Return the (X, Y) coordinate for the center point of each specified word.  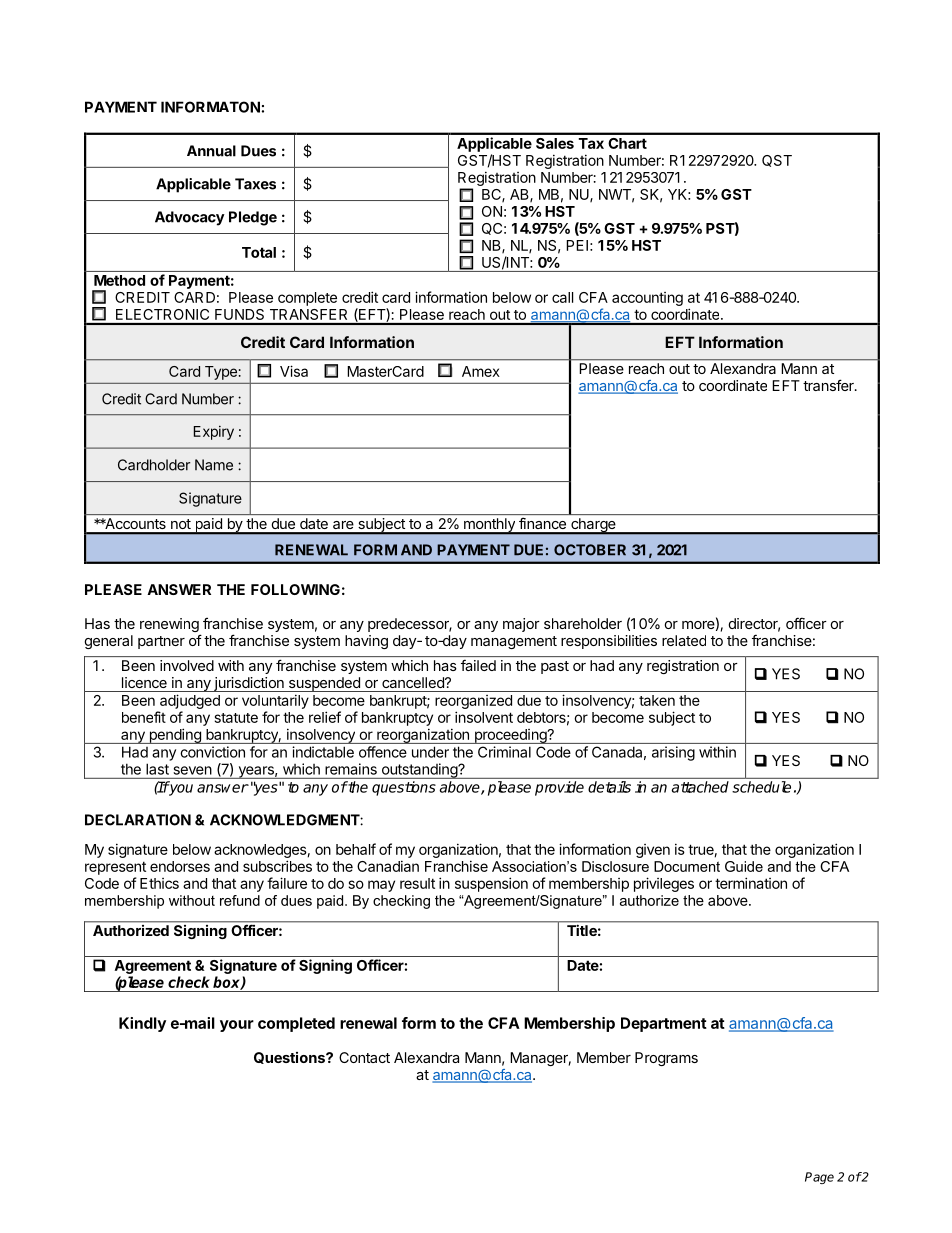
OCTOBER (590, 550)
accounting (647, 299)
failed (478, 665)
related (684, 640)
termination (751, 883)
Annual (211, 151)
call (562, 297)
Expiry (214, 433)
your (237, 1026)
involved (187, 665)
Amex (481, 371)
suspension (491, 884)
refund (240, 900)
